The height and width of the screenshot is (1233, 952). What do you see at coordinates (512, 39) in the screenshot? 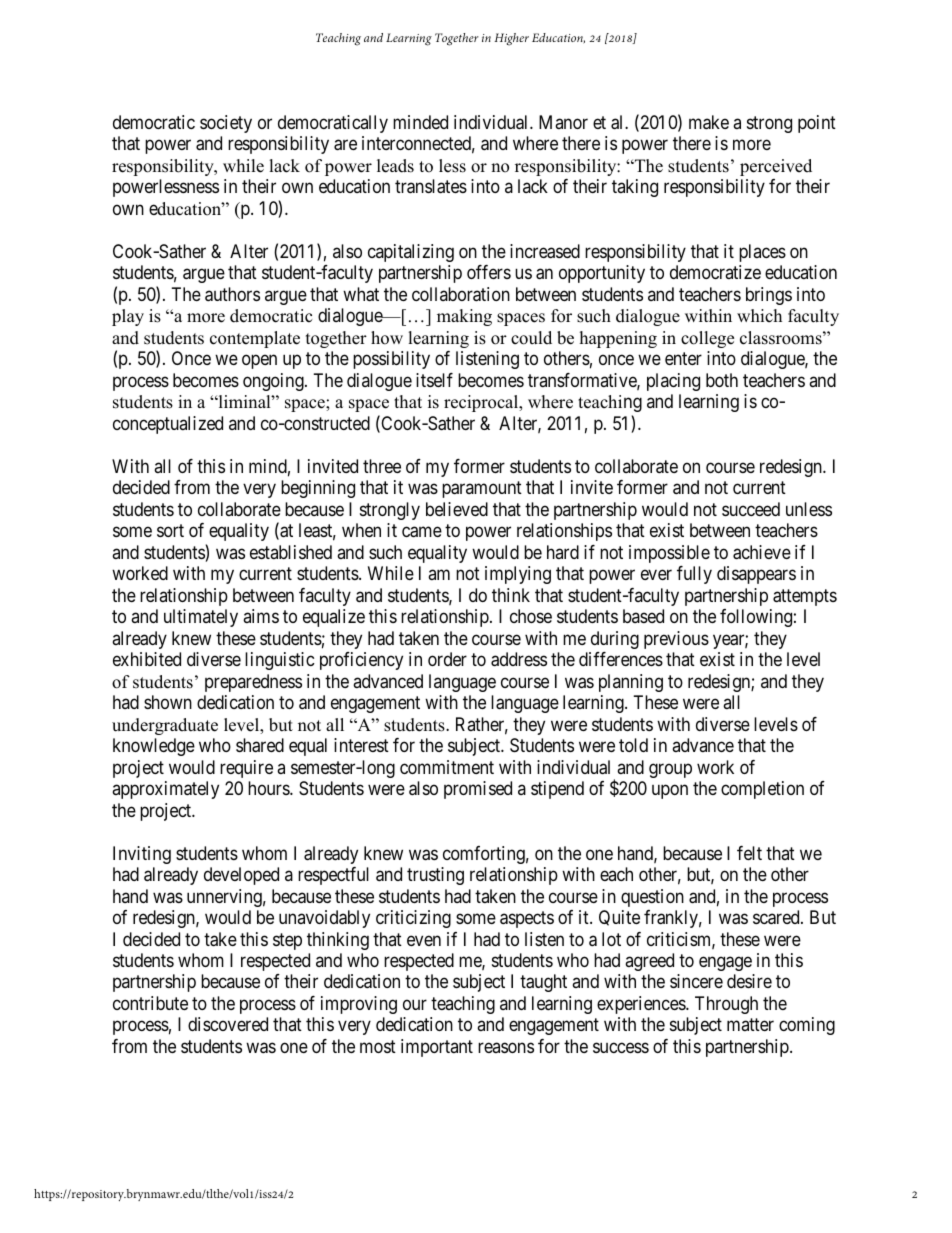
I see `Higher` at bounding box center [512, 39].
